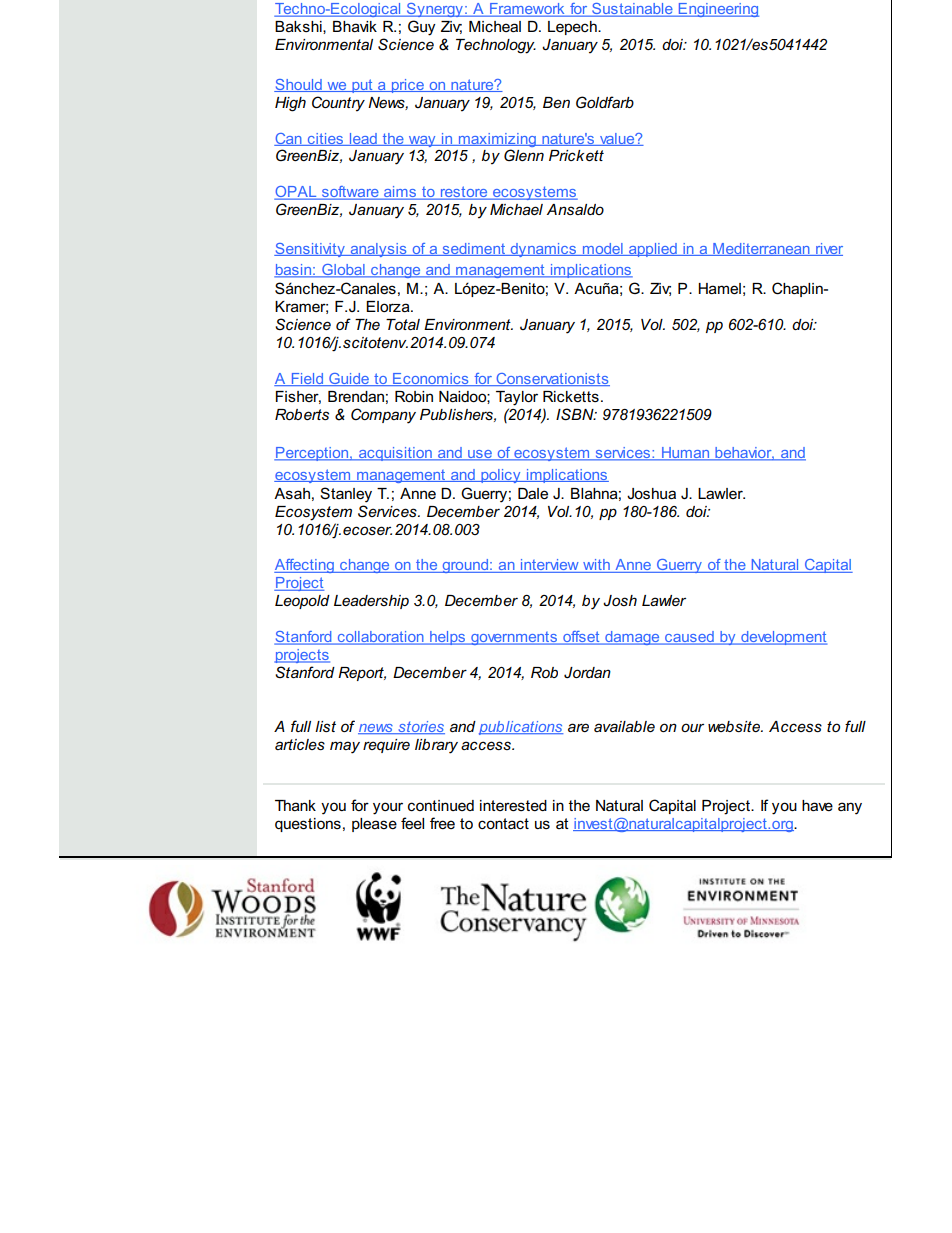 Image resolution: width=952 pixels, height=1233 pixels. What do you see at coordinates (686, 454) in the screenshot?
I see `Human` at bounding box center [686, 454].
